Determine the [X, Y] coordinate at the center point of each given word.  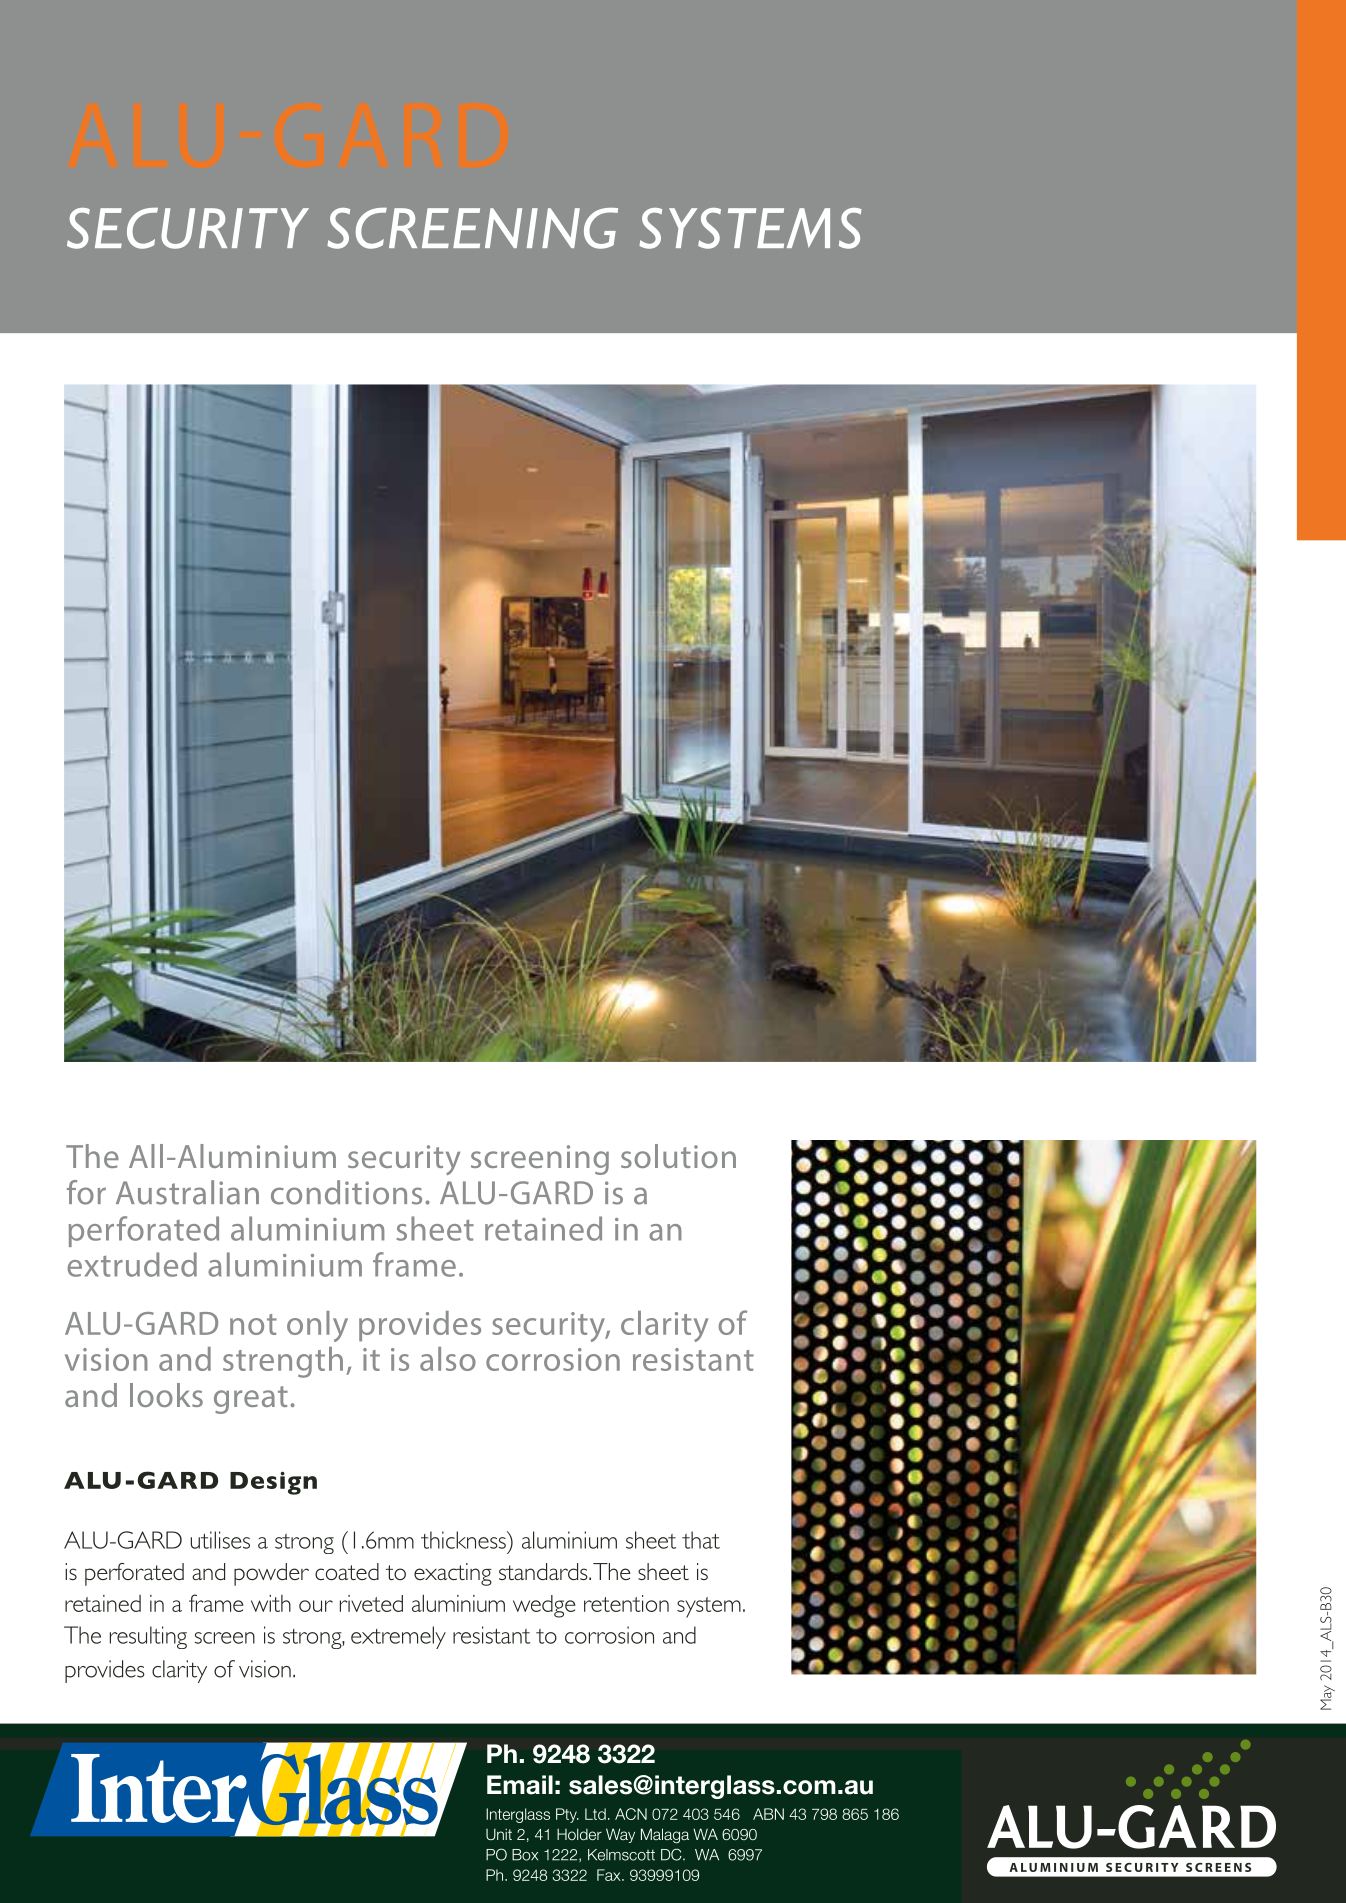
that [701, 1540]
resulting [148, 1637]
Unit [499, 1834]
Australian [187, 1192]
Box [525, 1855]
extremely [398, 1637]
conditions [346, 1192]
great [251, 1400]
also [448, 1359]
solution [678, 1156]
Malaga [665, 1836]
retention [626, 1603]
